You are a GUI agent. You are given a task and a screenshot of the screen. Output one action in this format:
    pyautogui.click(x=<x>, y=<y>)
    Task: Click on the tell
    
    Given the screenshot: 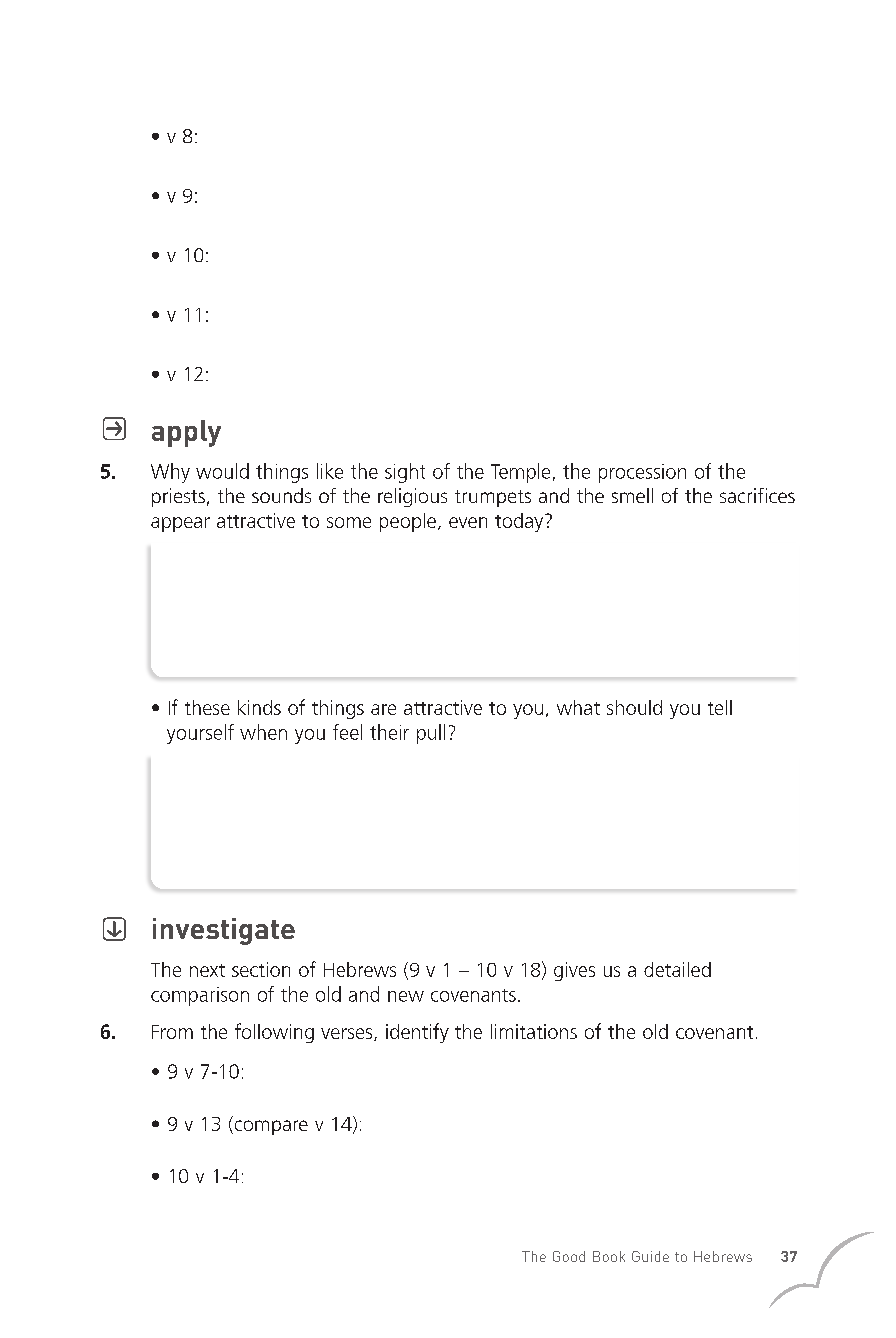 What is the action you would take?
    pyautogui.click(x=720, y=707)
